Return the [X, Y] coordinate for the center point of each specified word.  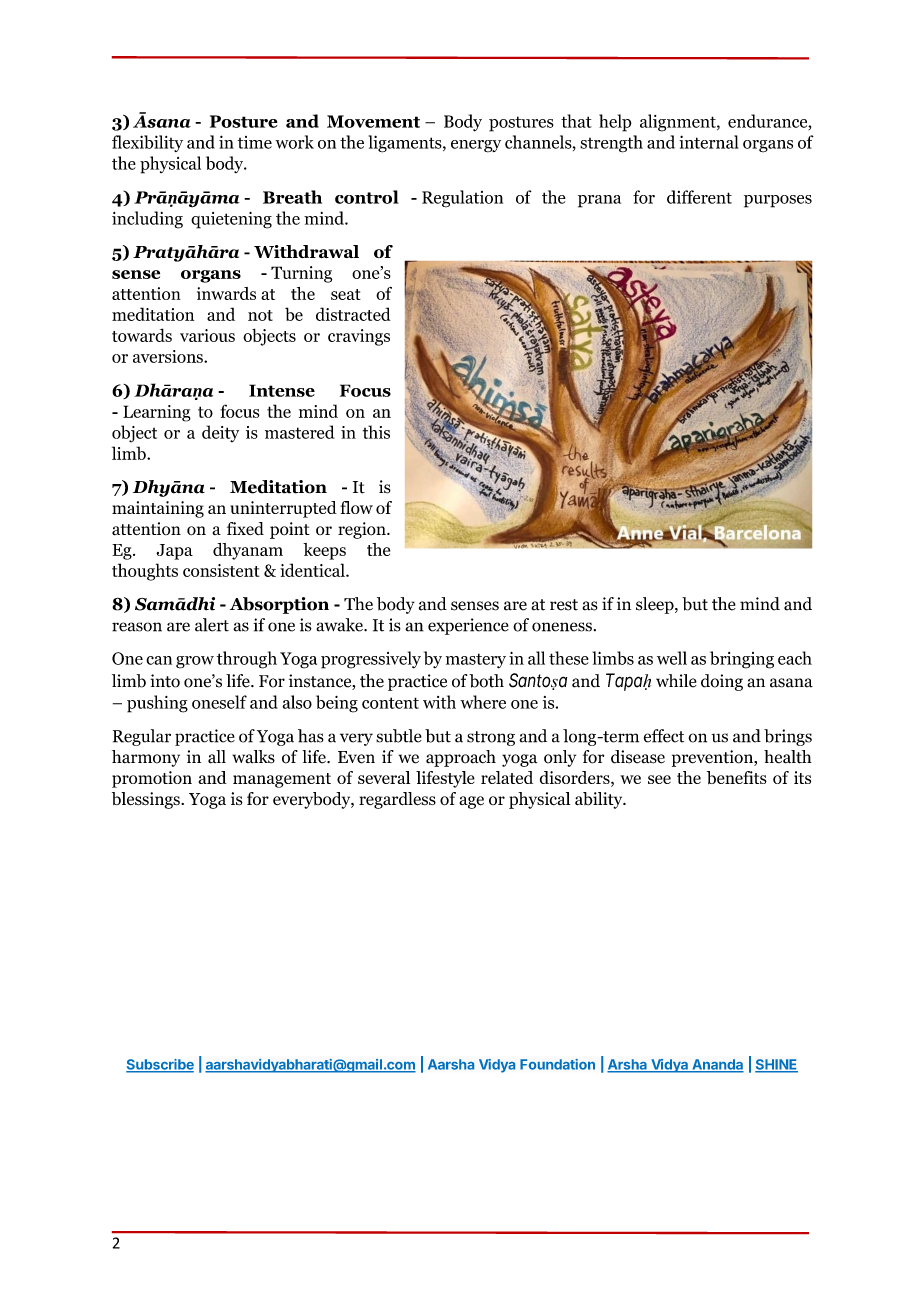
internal [709, 142]
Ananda [717, 1065]
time [255, 142]
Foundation [557, 1064]
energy [476, 146]
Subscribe [160, 1065]
